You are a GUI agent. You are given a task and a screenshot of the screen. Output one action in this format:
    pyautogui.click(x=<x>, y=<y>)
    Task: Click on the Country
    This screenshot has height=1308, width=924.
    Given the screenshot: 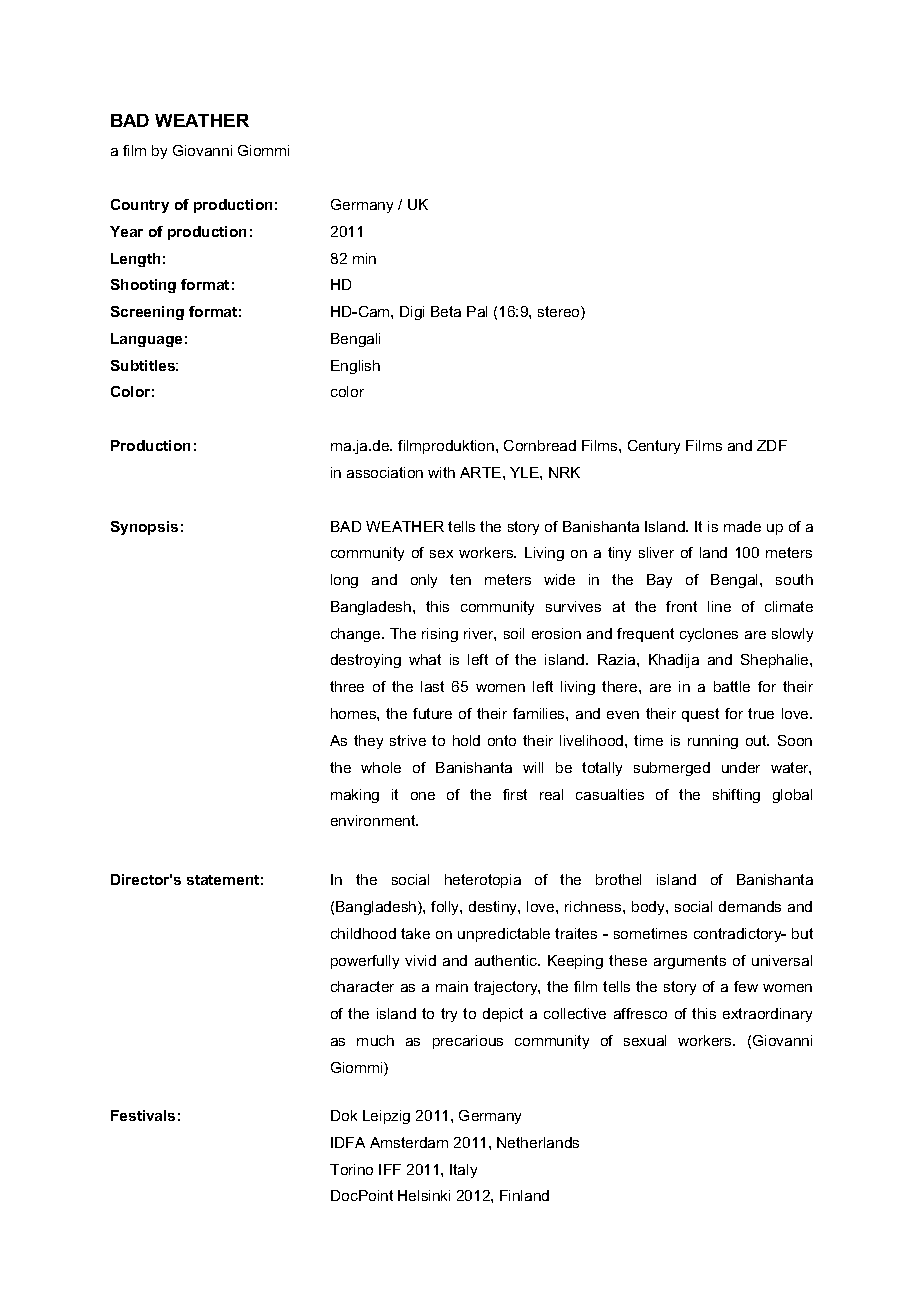 What is the action you would take?
    pyautogui.click(x=140, y=206)
